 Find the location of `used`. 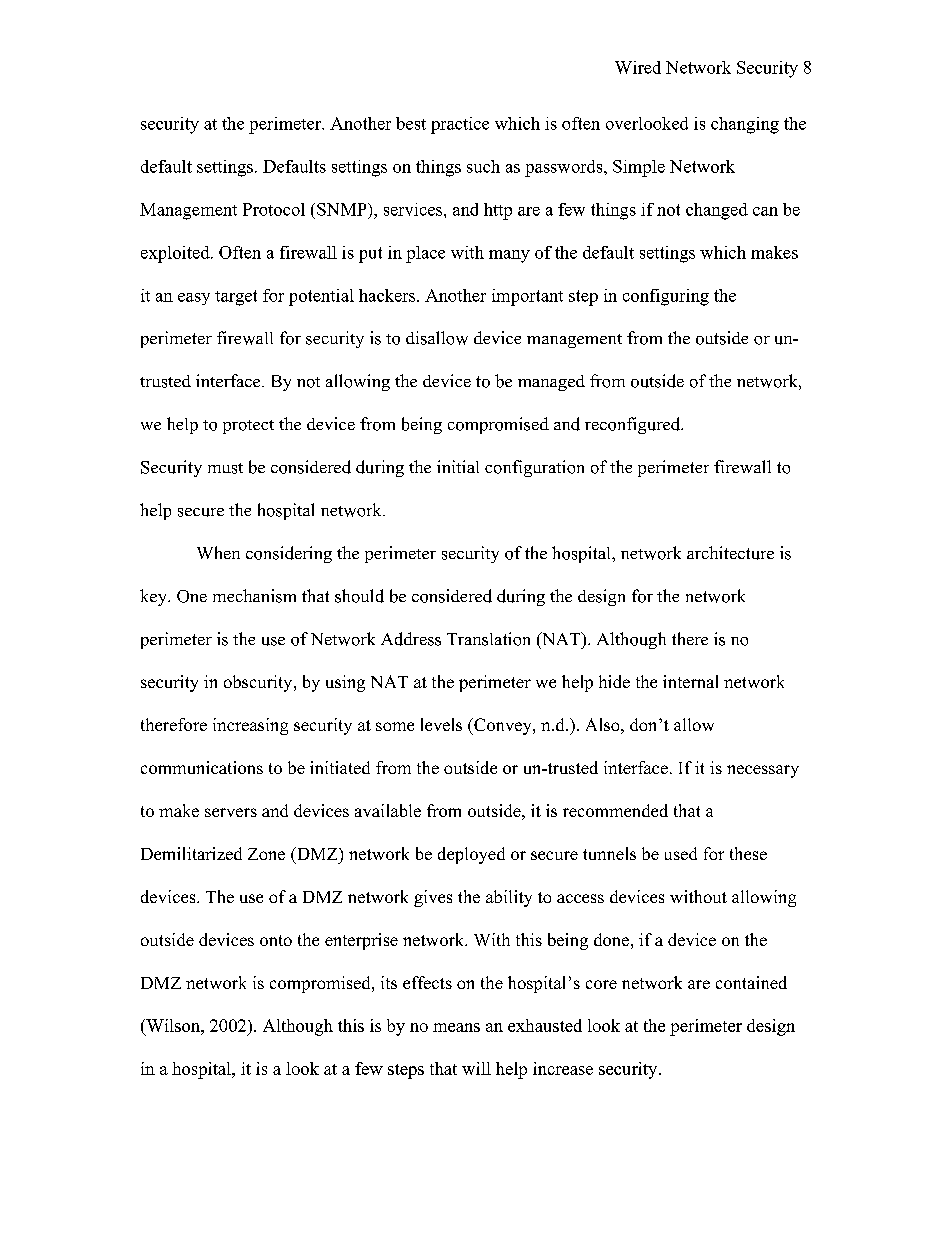

used is located at coordinates (681, 853).
